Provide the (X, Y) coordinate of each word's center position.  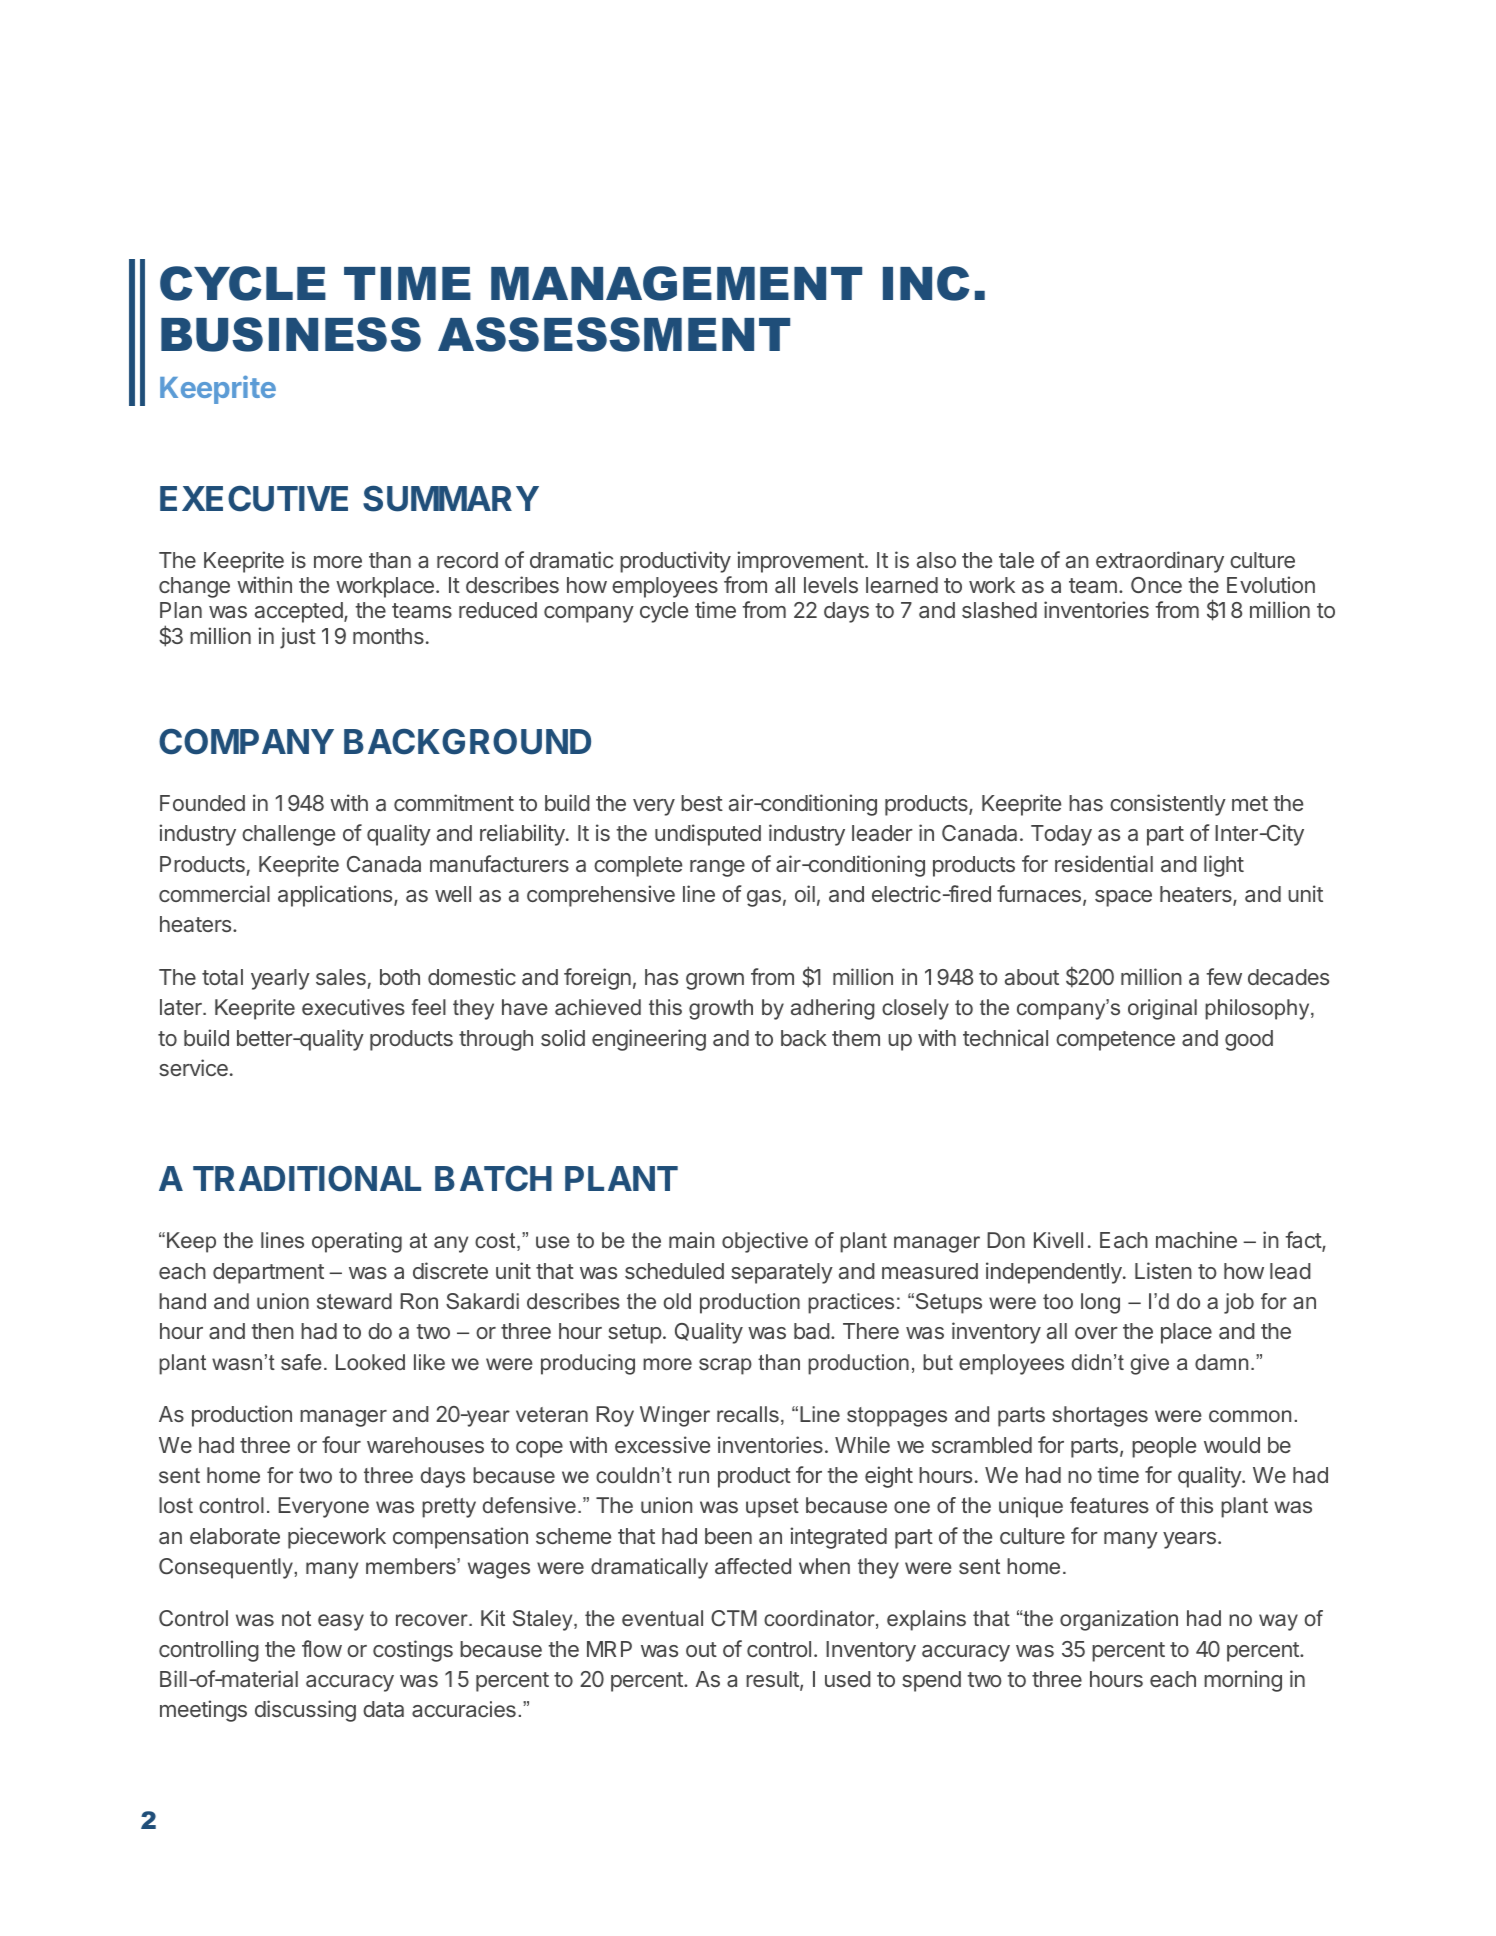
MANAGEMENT (676, 283)
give (1149, 1364)
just (298, 638)
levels (831, 585)
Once (1156, 585)
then (272, 1331)
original (1162, 1009)
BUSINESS (291, 334)
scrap (725, 1366)
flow (322, 1648)
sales (341, 977)
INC (926, 283)
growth (721, 1009)
